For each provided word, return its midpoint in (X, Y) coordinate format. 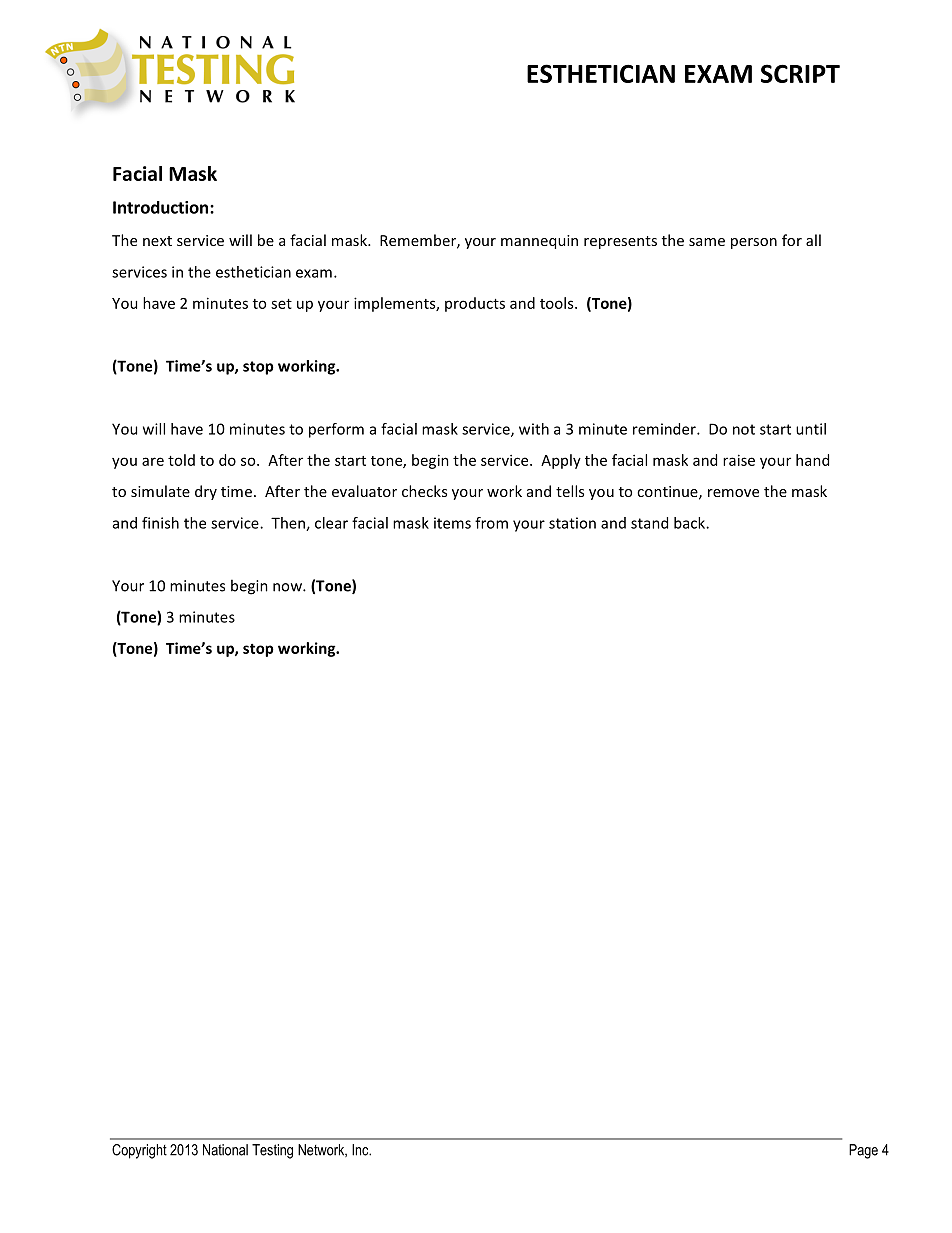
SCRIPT (800, 73)
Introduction (160, 207)
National (225, 1150)
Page (863, 1151)
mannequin (539, 242)
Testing (272, 1151)
